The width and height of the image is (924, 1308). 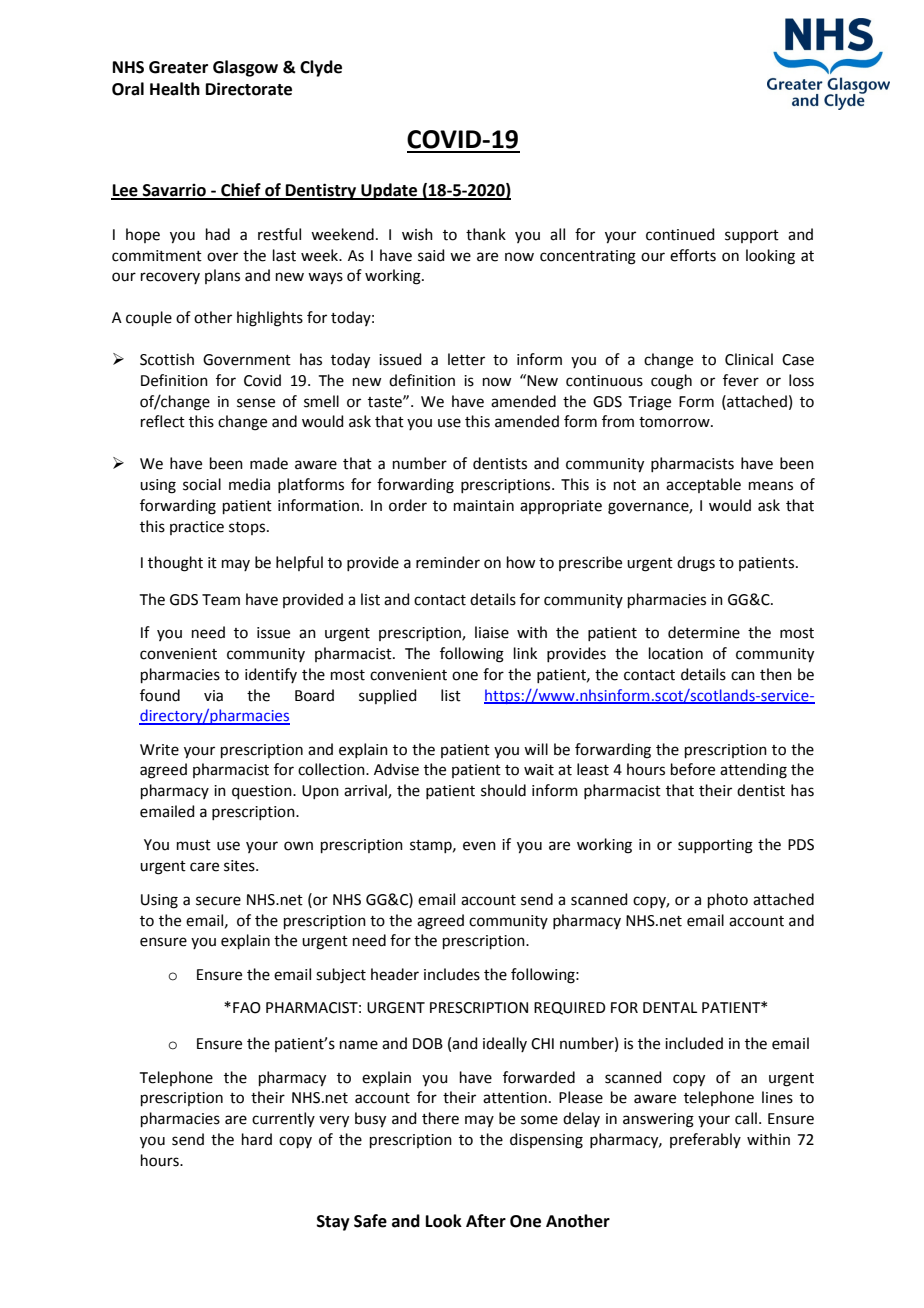 I want to click on Health, so click(x=175, y=89).
